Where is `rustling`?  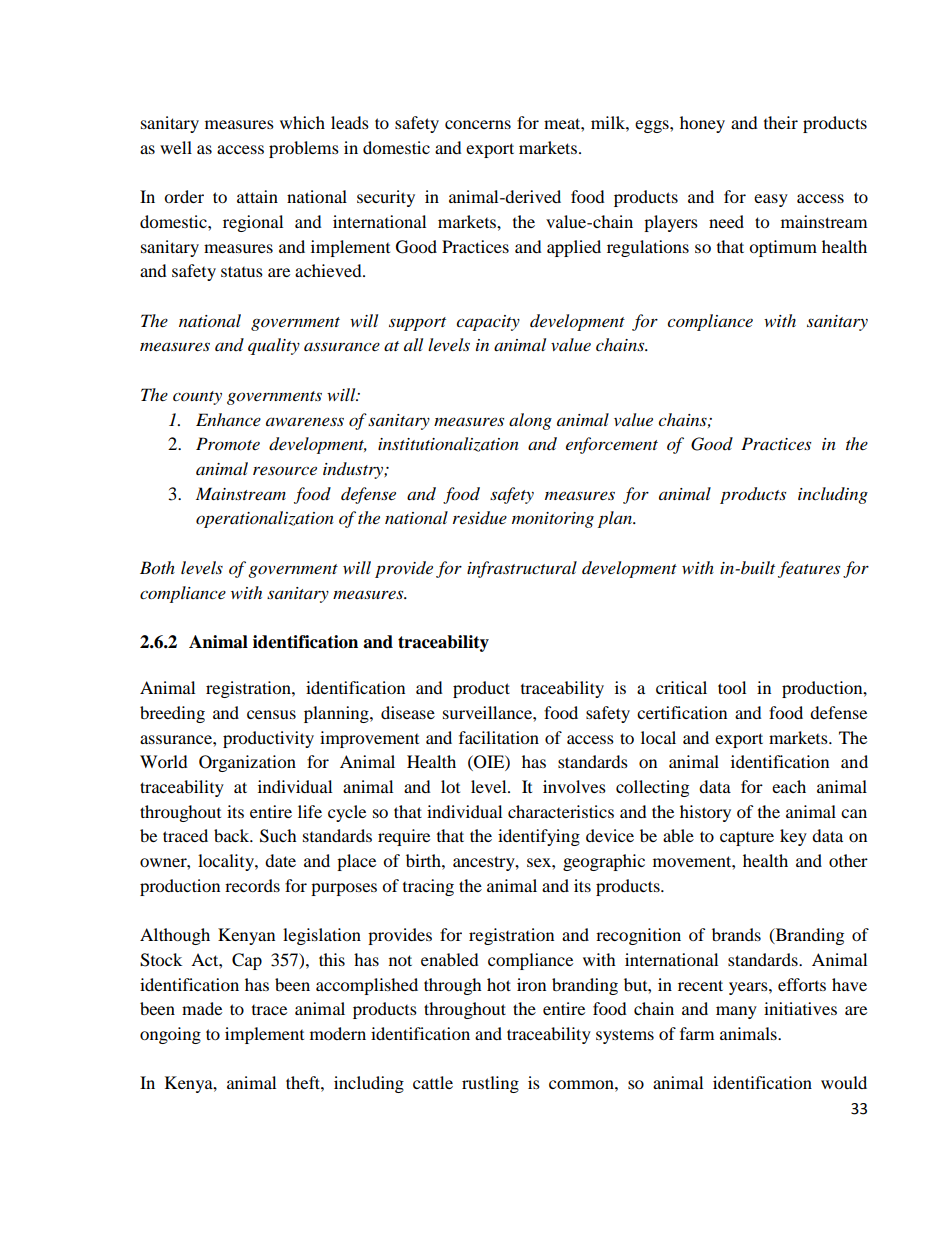 rustling is located at coordinates (490, 1084).
